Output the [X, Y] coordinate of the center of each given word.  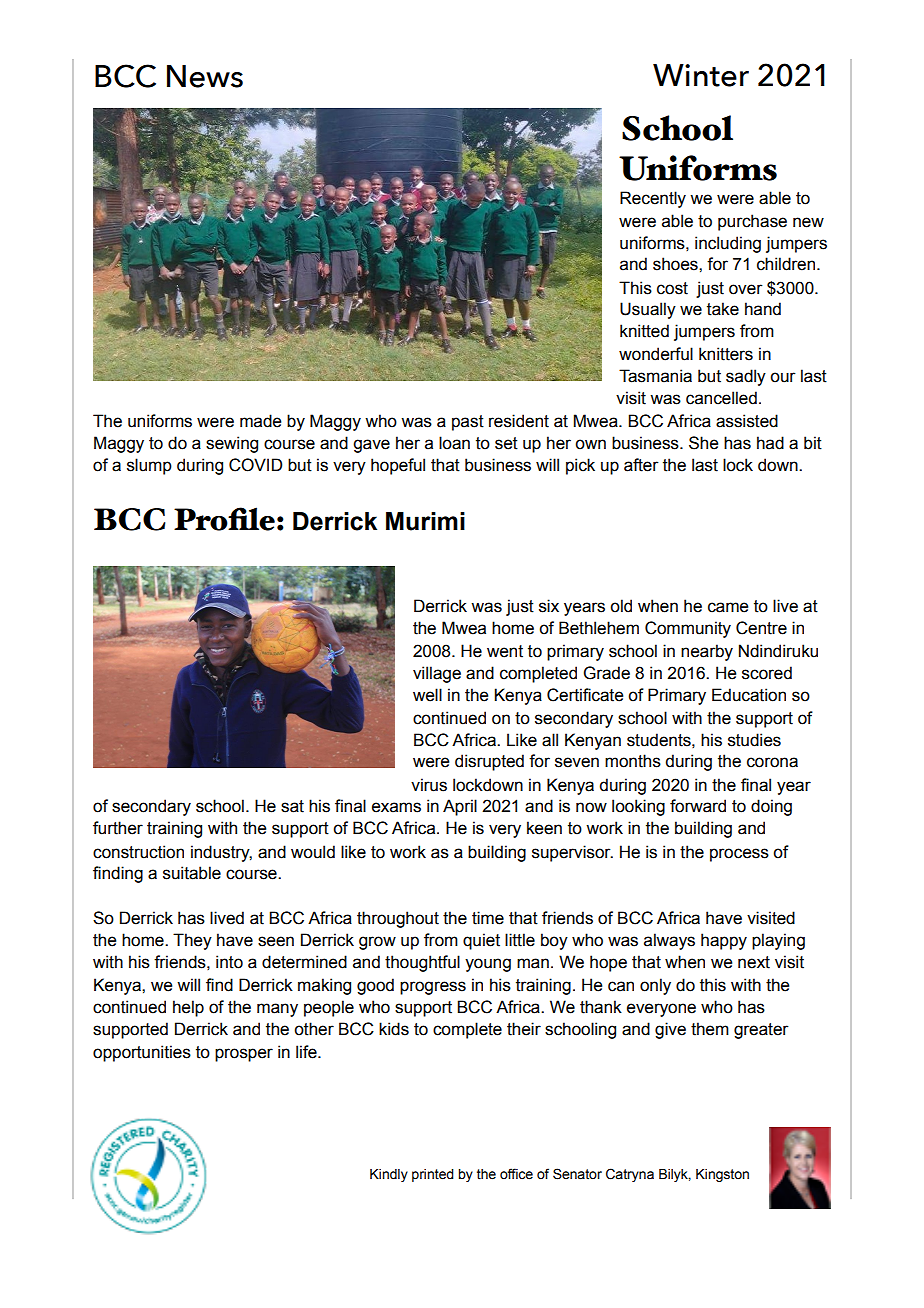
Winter [701, 75]
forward [698, 806]
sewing [232, 444]
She [703, 443]
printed [433, 1175]
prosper [244, 1055]
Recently [653, 199]
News [205, 76]
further [118, 828]
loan [454, 443]
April [460, 807]
